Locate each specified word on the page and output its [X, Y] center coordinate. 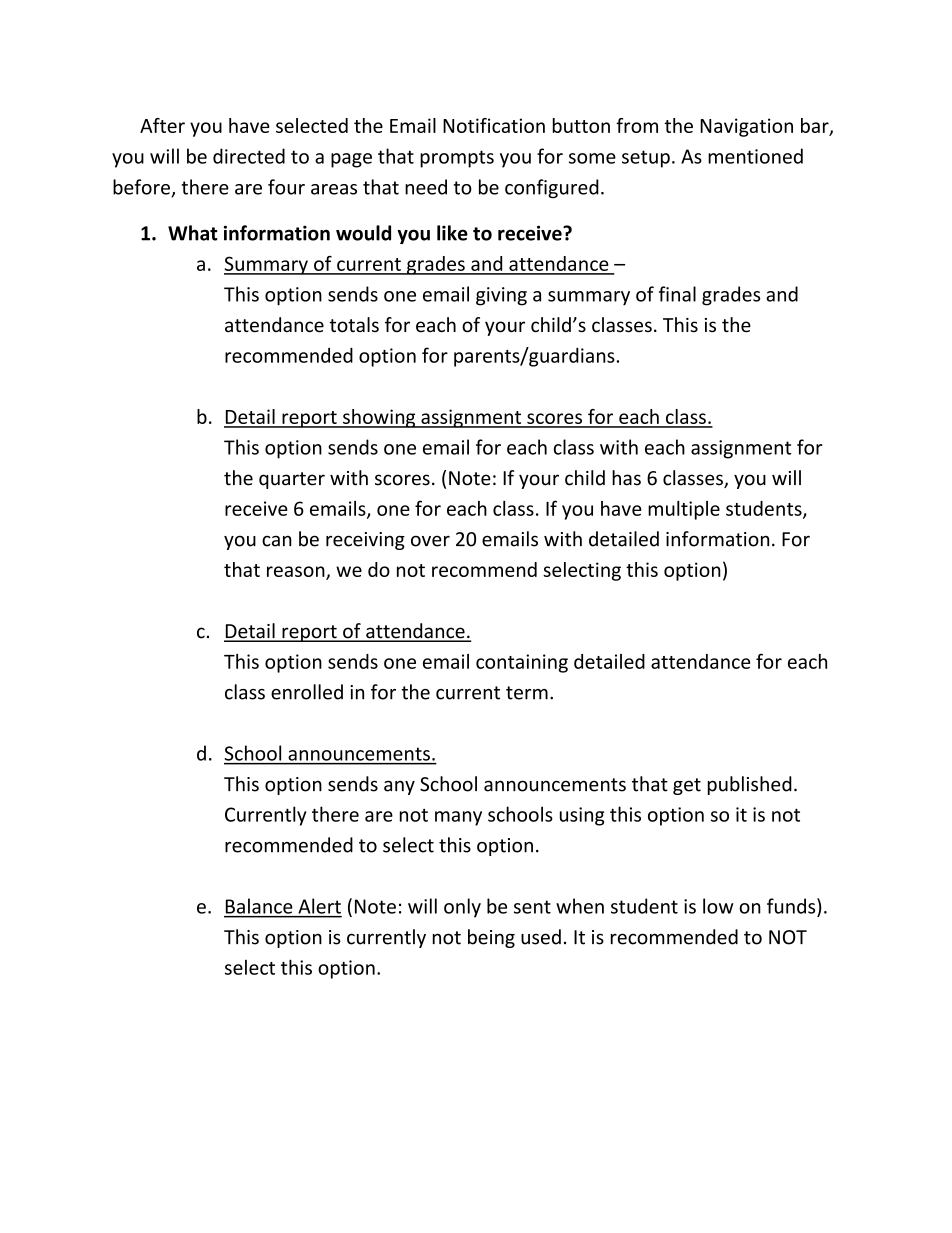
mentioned [755, 156]
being [491, 938]
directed [249, 156]
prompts [457, 159]
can [277, 541]
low [718, 906]
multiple [684, 510]
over [430, 541]
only [462, 908]
